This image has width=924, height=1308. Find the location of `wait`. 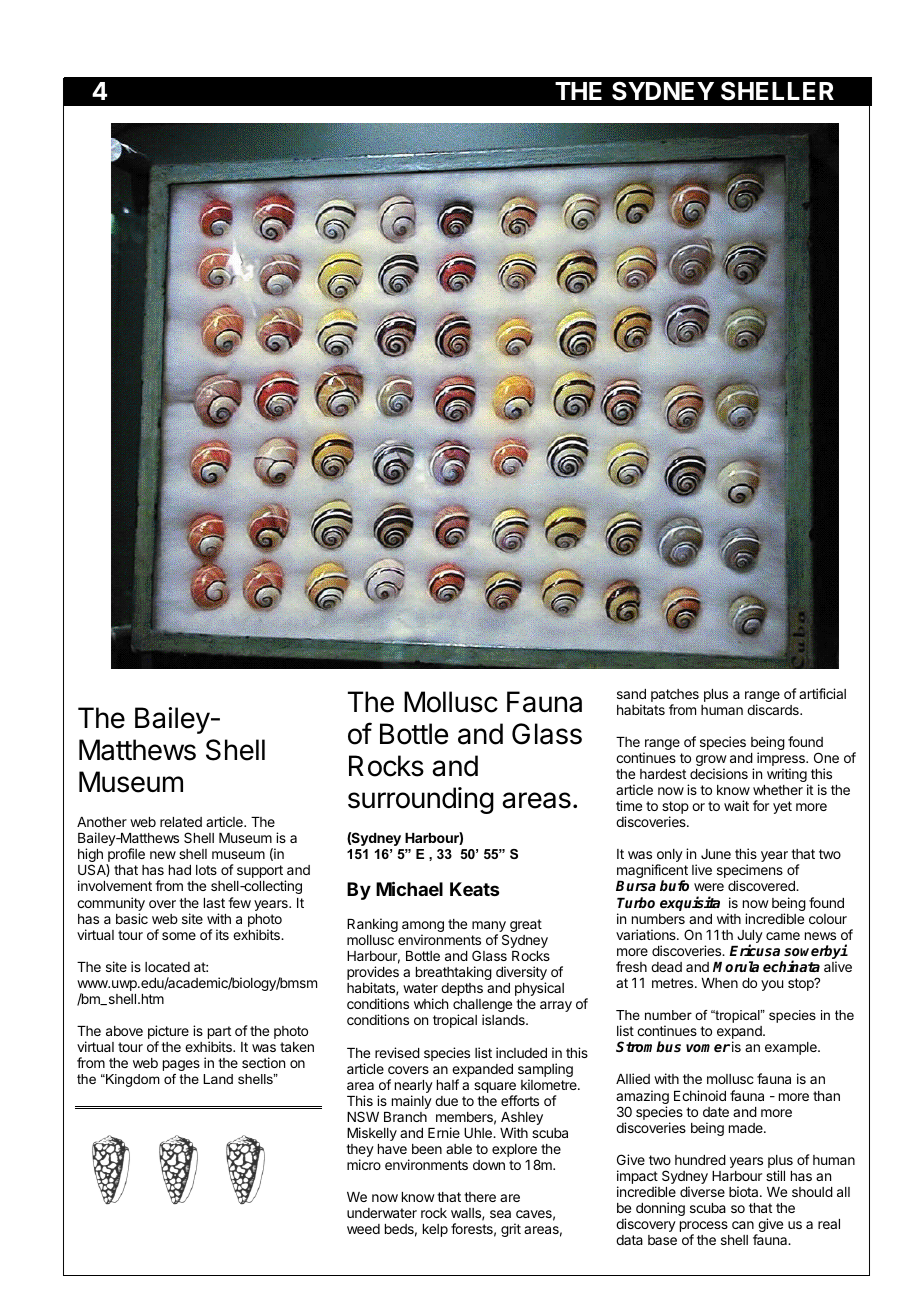

wait is located at coordinates (736, 805).
